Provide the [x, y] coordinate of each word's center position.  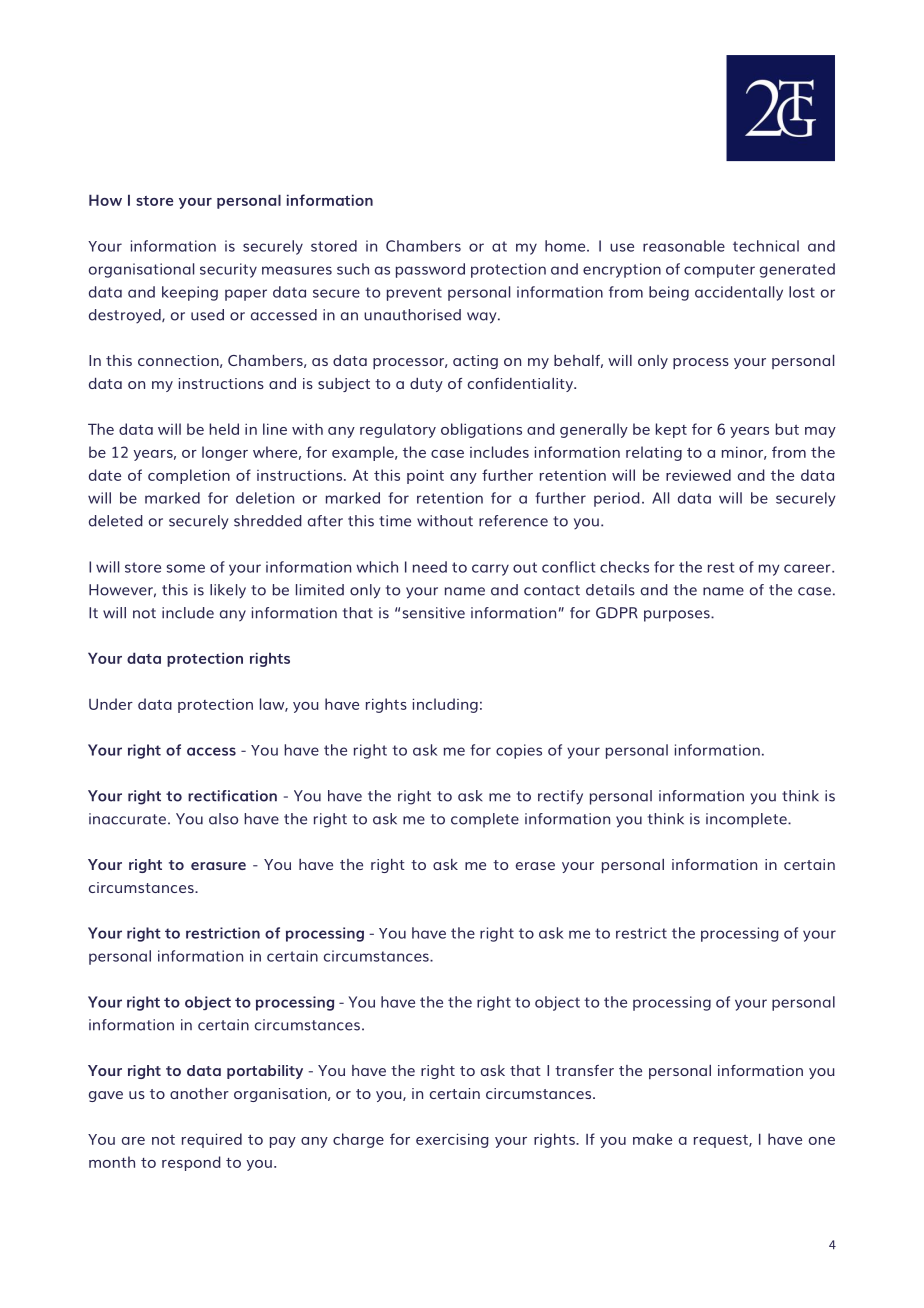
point [425, 477]
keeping [190, 293]
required [212, 1140]
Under [111, 704]
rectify [560, 797]
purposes [678, 616]
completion [189, 476]
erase [535, 866]
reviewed [698, 475]
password [430, 270]
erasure [218, 866]
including [445, 705]
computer [719, 271]
